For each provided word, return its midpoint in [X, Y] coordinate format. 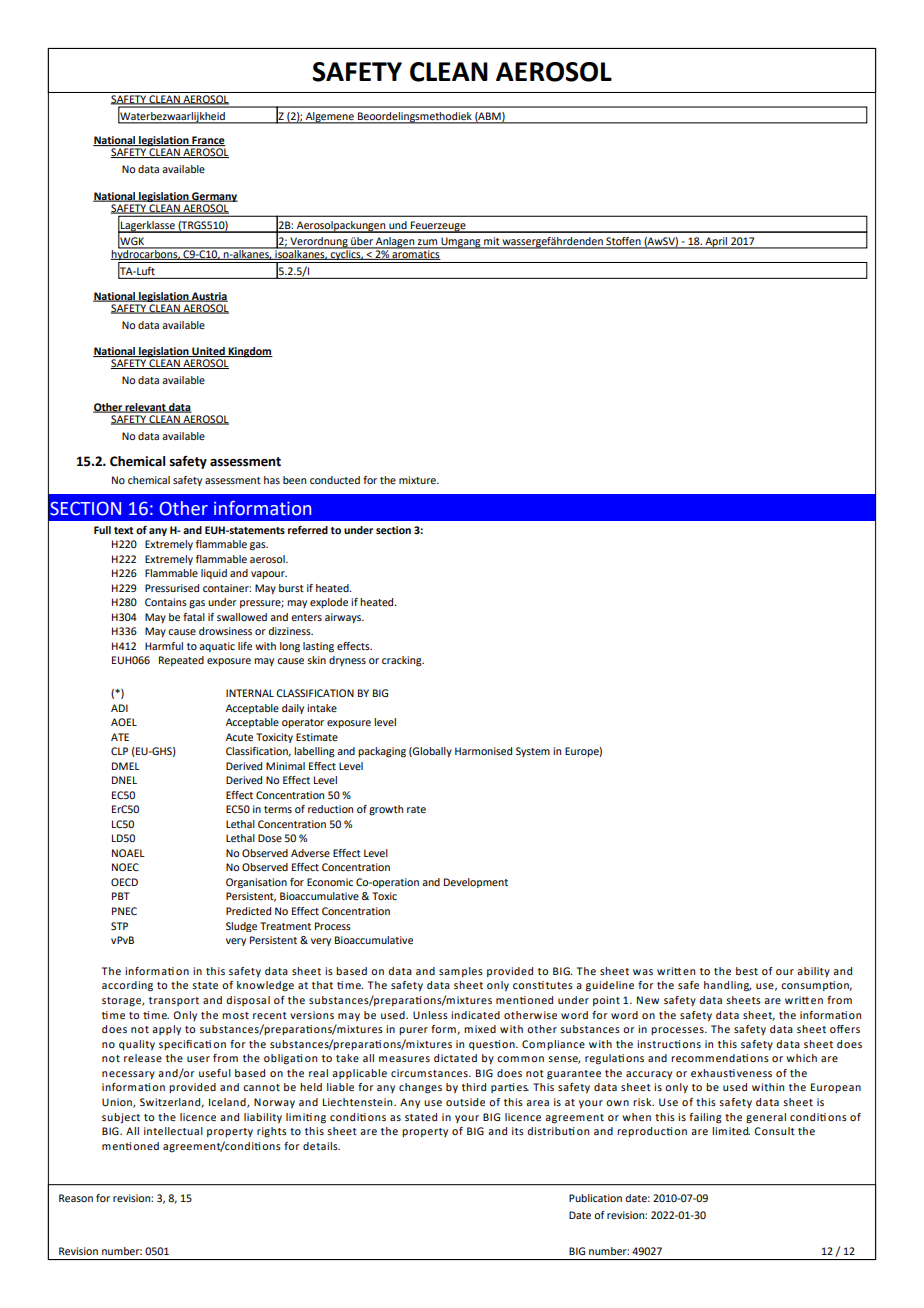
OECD [124, 882]
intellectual [173, 1131]
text [124, 530]
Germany [214, 197]
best [747, 971]
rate [416, 809]
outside [465, 1102]
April [716, 243]
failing [705, 1118]
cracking [403, 661]
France [208, 141]
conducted [335, 480]
